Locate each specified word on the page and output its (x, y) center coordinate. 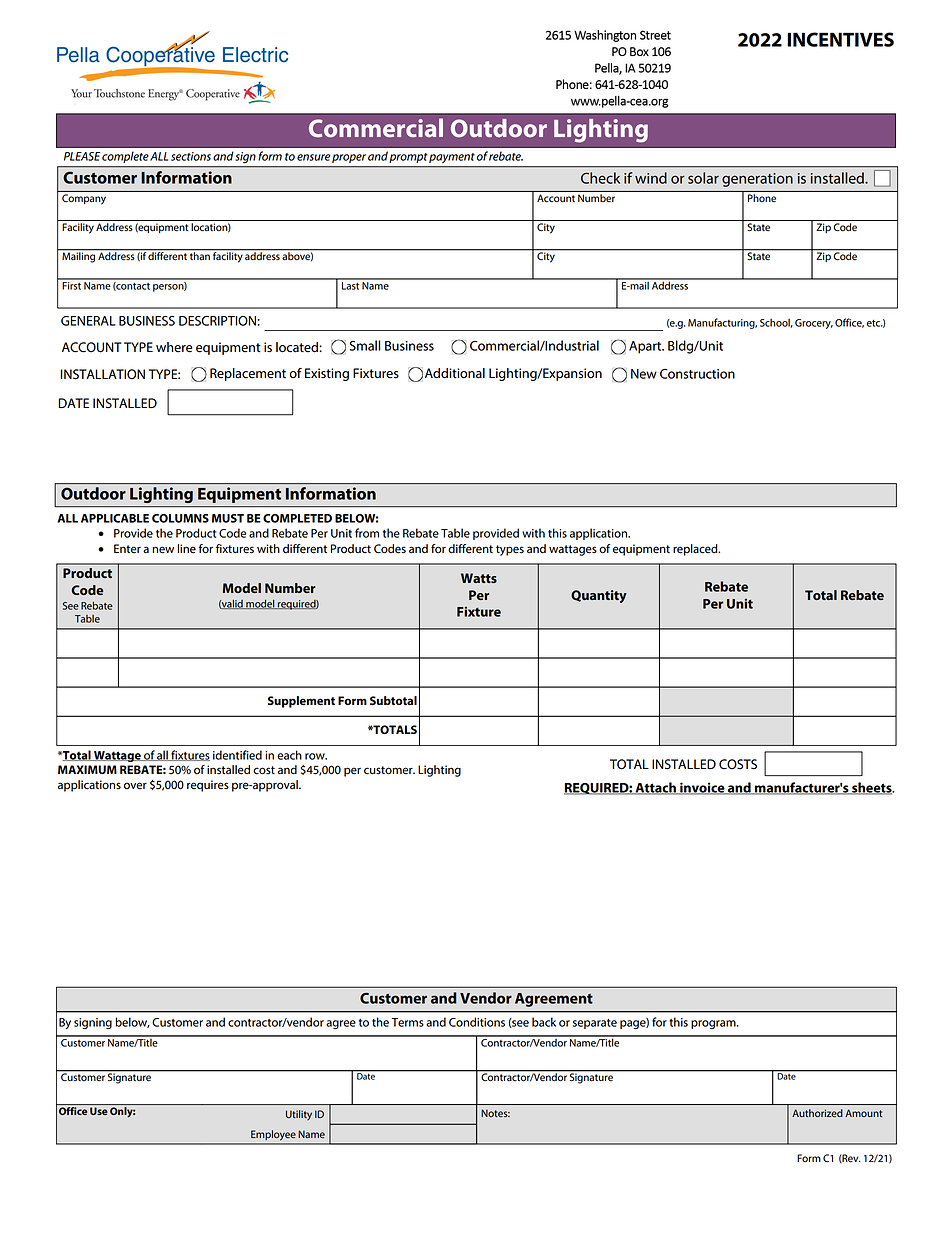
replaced (696, 550)
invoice (702, 788)
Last (350, 284)
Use (99, 1111)
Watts (479, 578)
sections (191, 156)
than (200, 255)
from (367, 533)
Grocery (814, 324)
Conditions (477, 1022)
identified (237, 755)
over (135, 786)
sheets (872, 788)
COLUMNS (180, 518)
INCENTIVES (840, 39)
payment (451, 158)
